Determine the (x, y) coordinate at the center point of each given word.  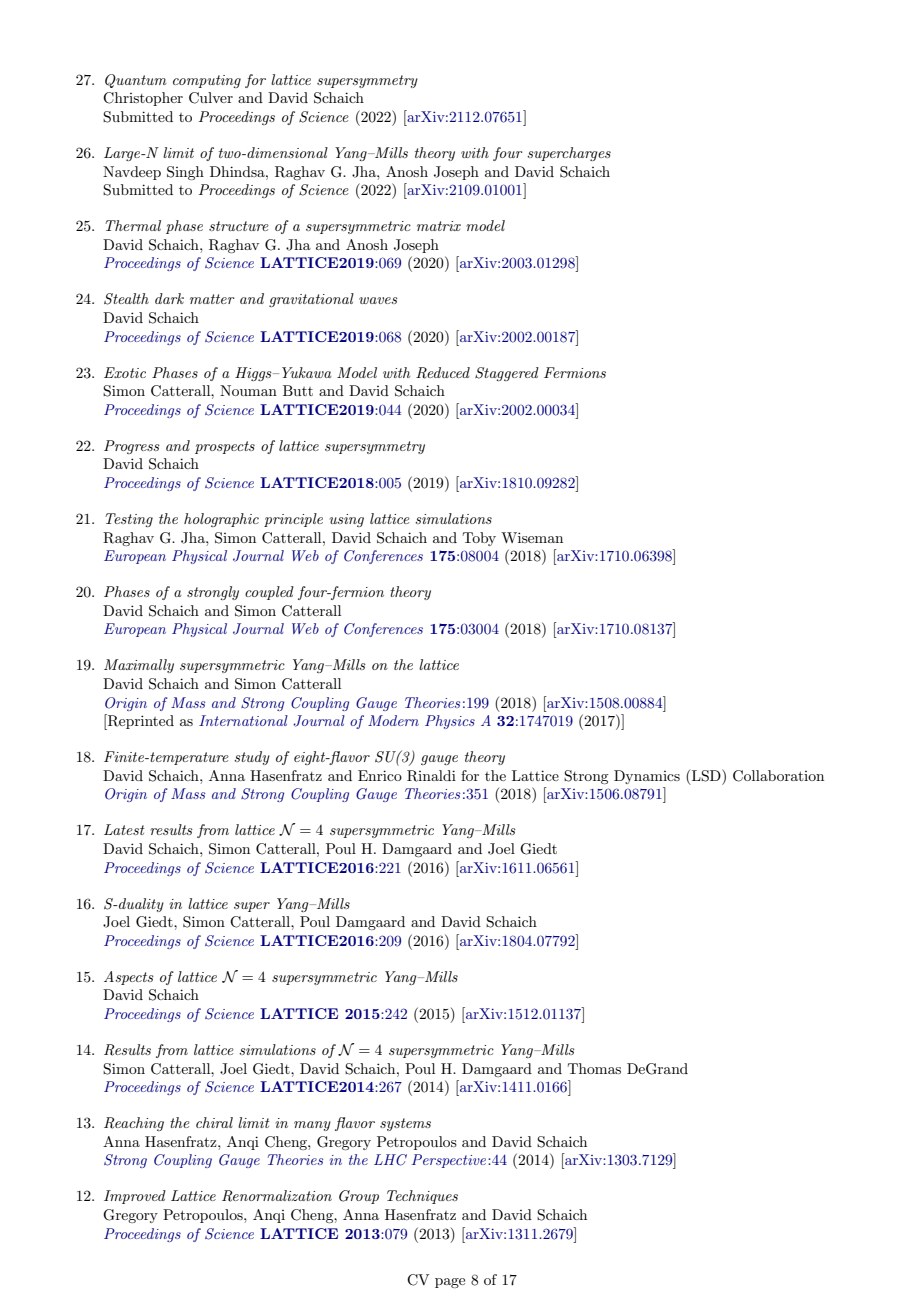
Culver (211, 98)
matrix (439, 226)
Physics (450, 722)
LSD (706, 776)
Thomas (594, 1068)
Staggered (507, 374)
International (243, 720)
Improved (135, 1197)
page (450, 1283)
